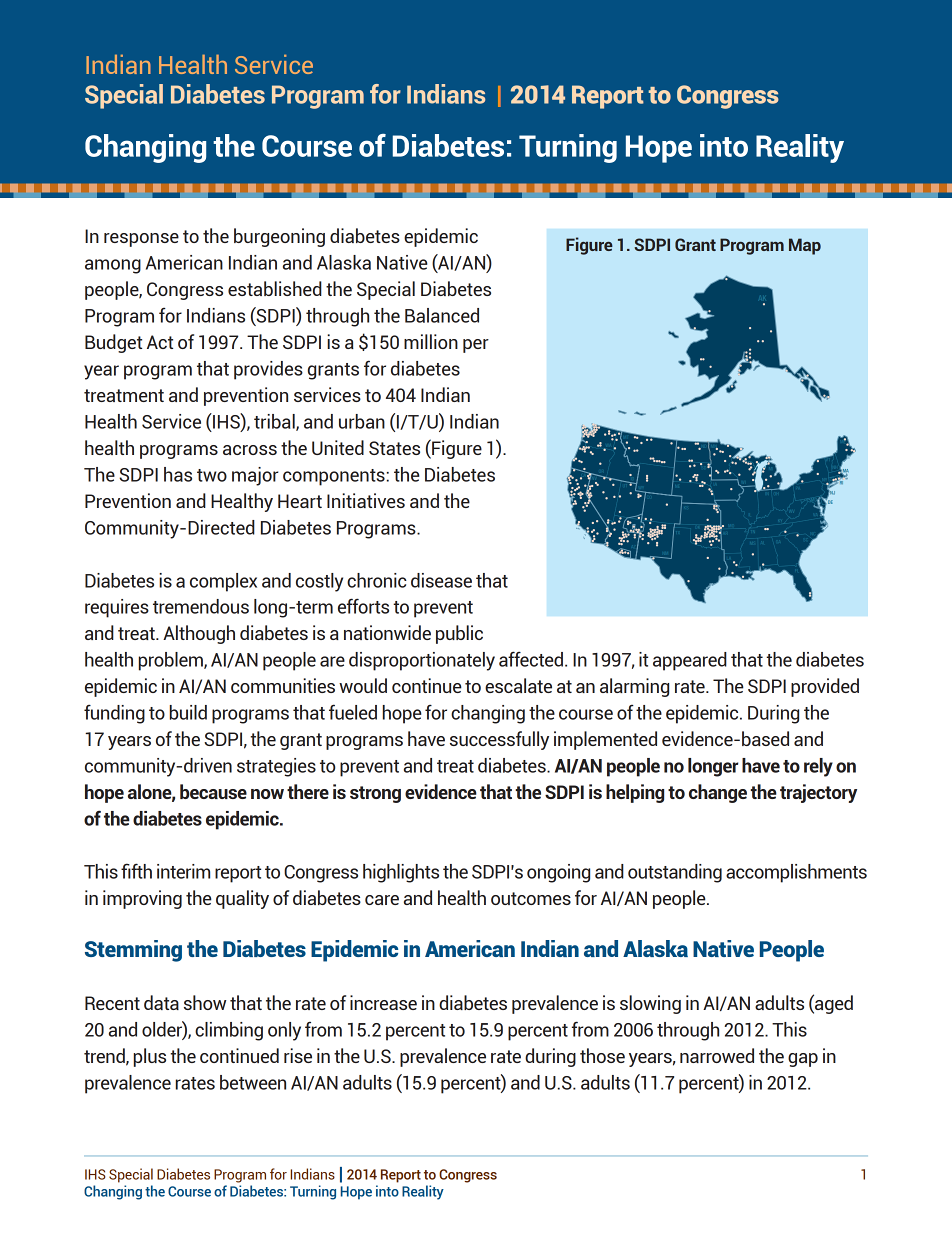 The width and height of the screenshot is (952, 1233). I want to click on Balanced, so click(442, 315).
